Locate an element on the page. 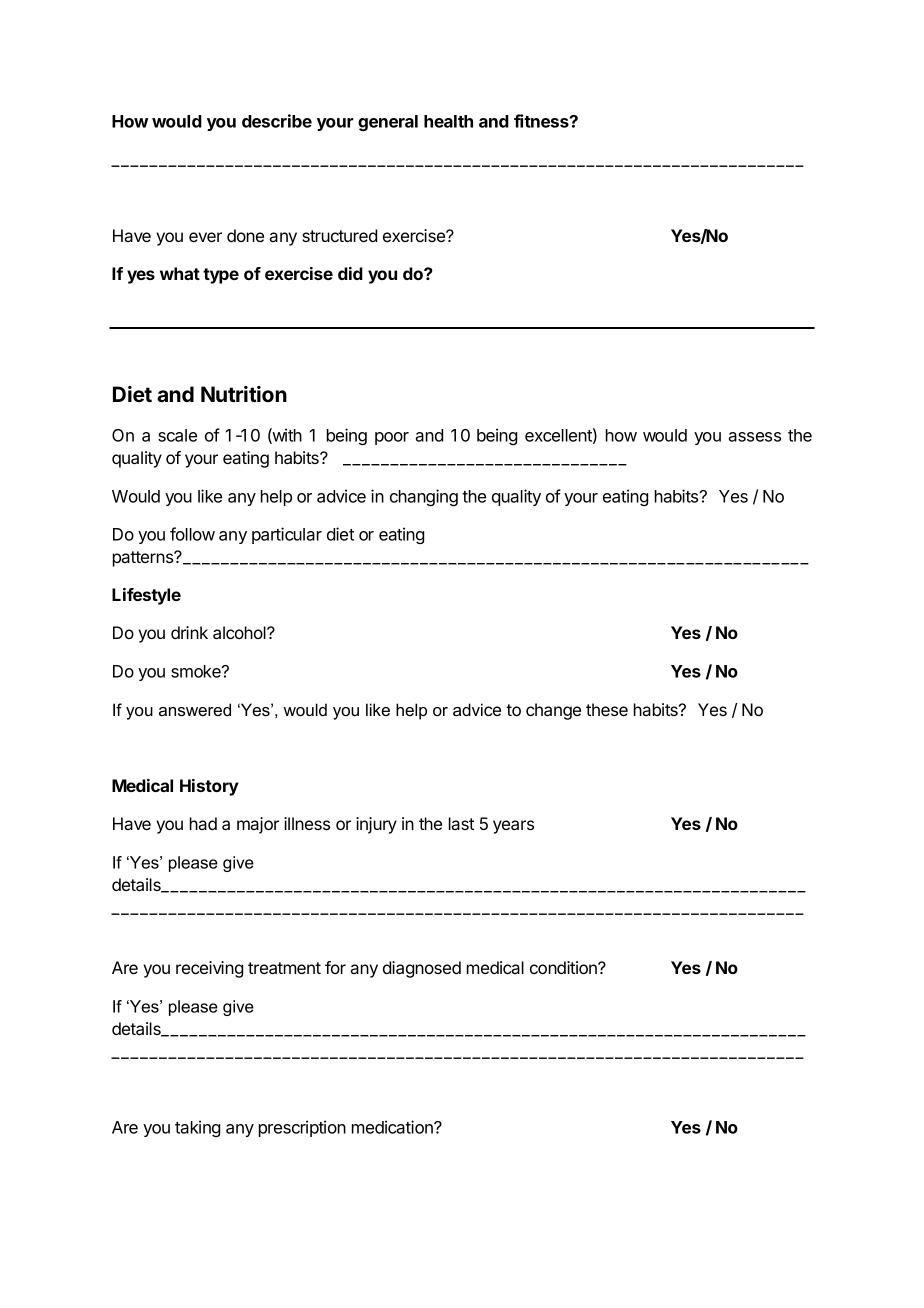  change is located at coordinates (553, 711).
